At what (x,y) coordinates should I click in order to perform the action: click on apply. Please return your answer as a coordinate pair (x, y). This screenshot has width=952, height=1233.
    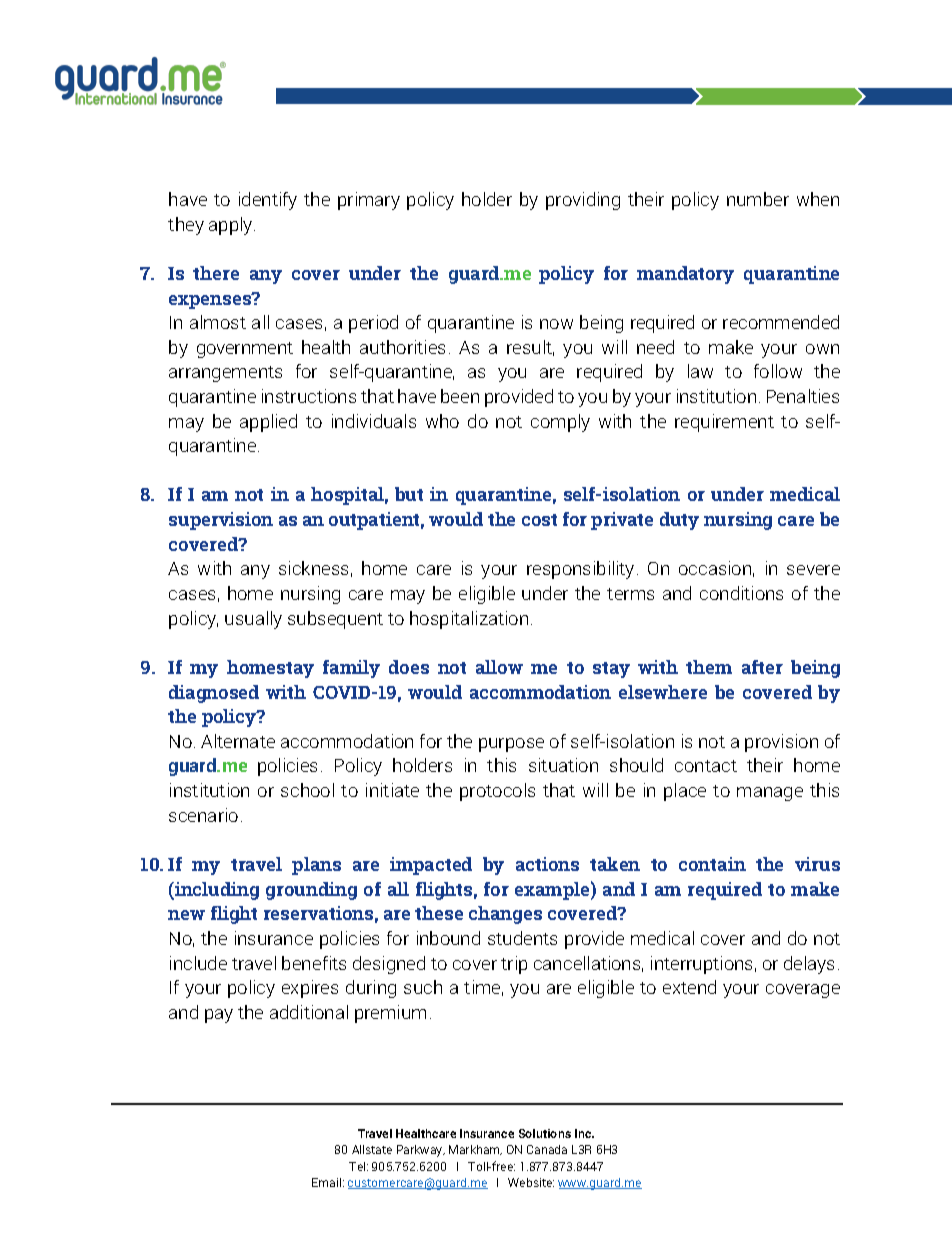
    Looking at the image, I should click on (232, 226).
